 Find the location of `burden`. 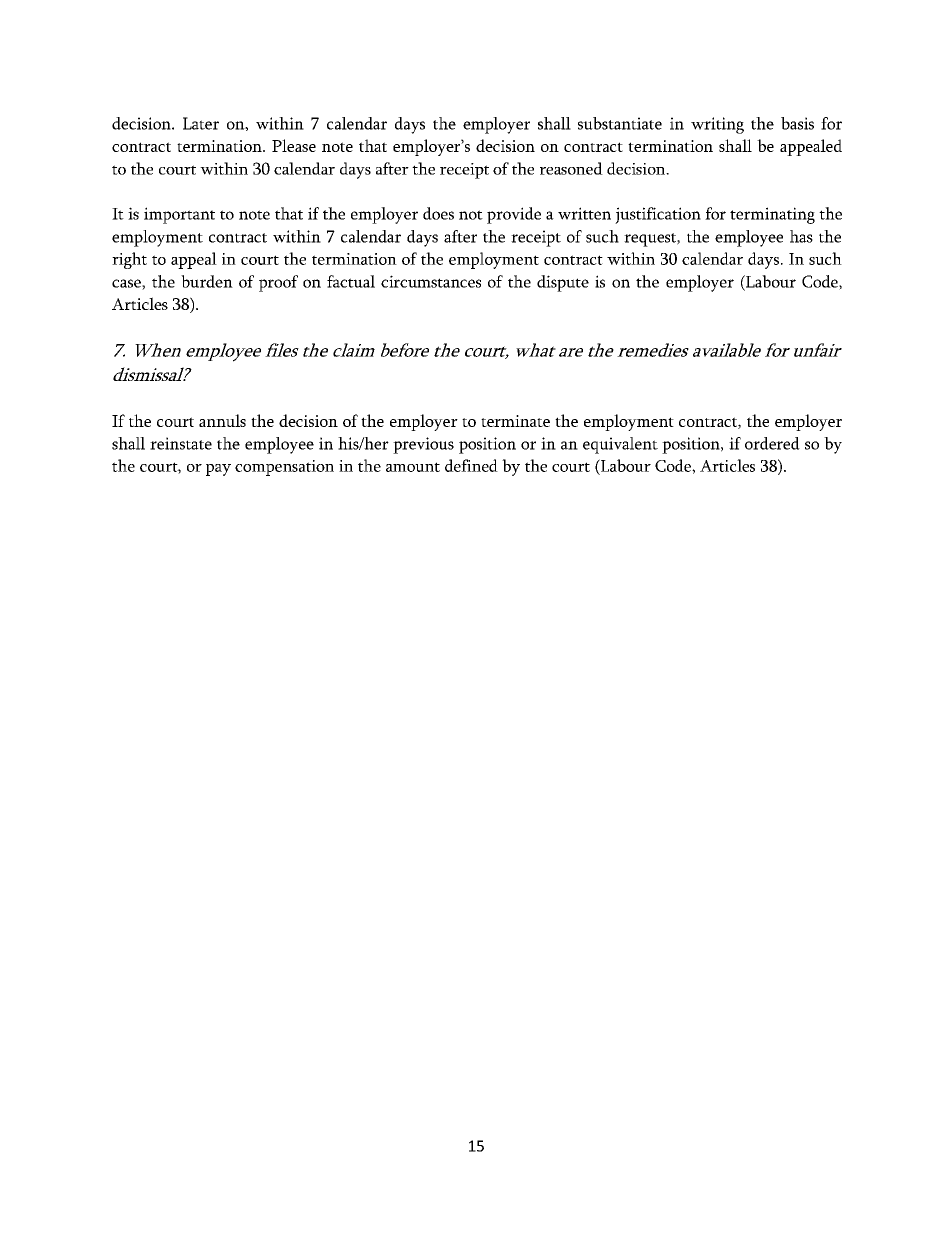

burden is located at coordinates (207, 281).
